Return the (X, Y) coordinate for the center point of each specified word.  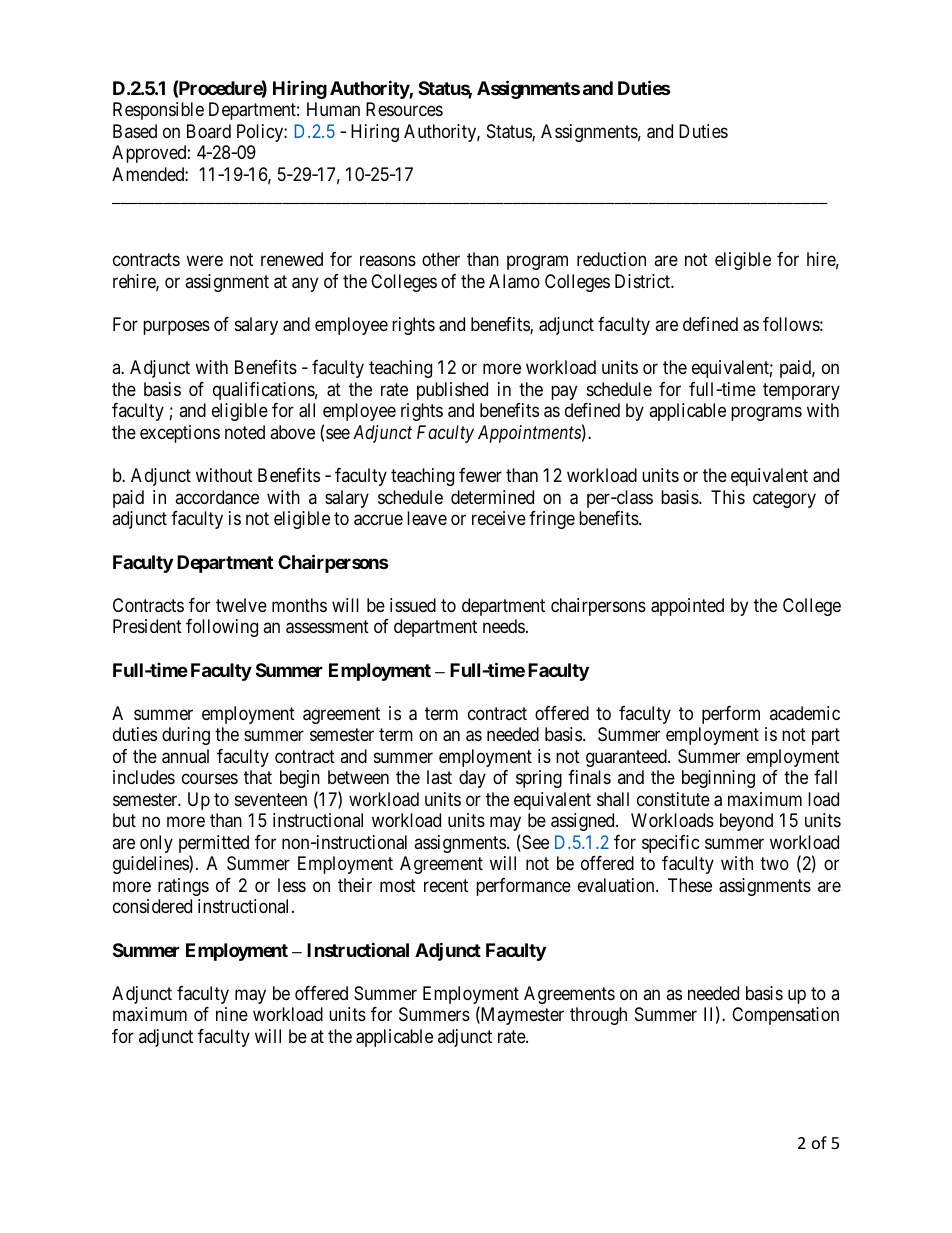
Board (209, 131)
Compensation (785, 1016)
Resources (404, 109)
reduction (611, 259)
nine (232, 1014)
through (598, 1016)
